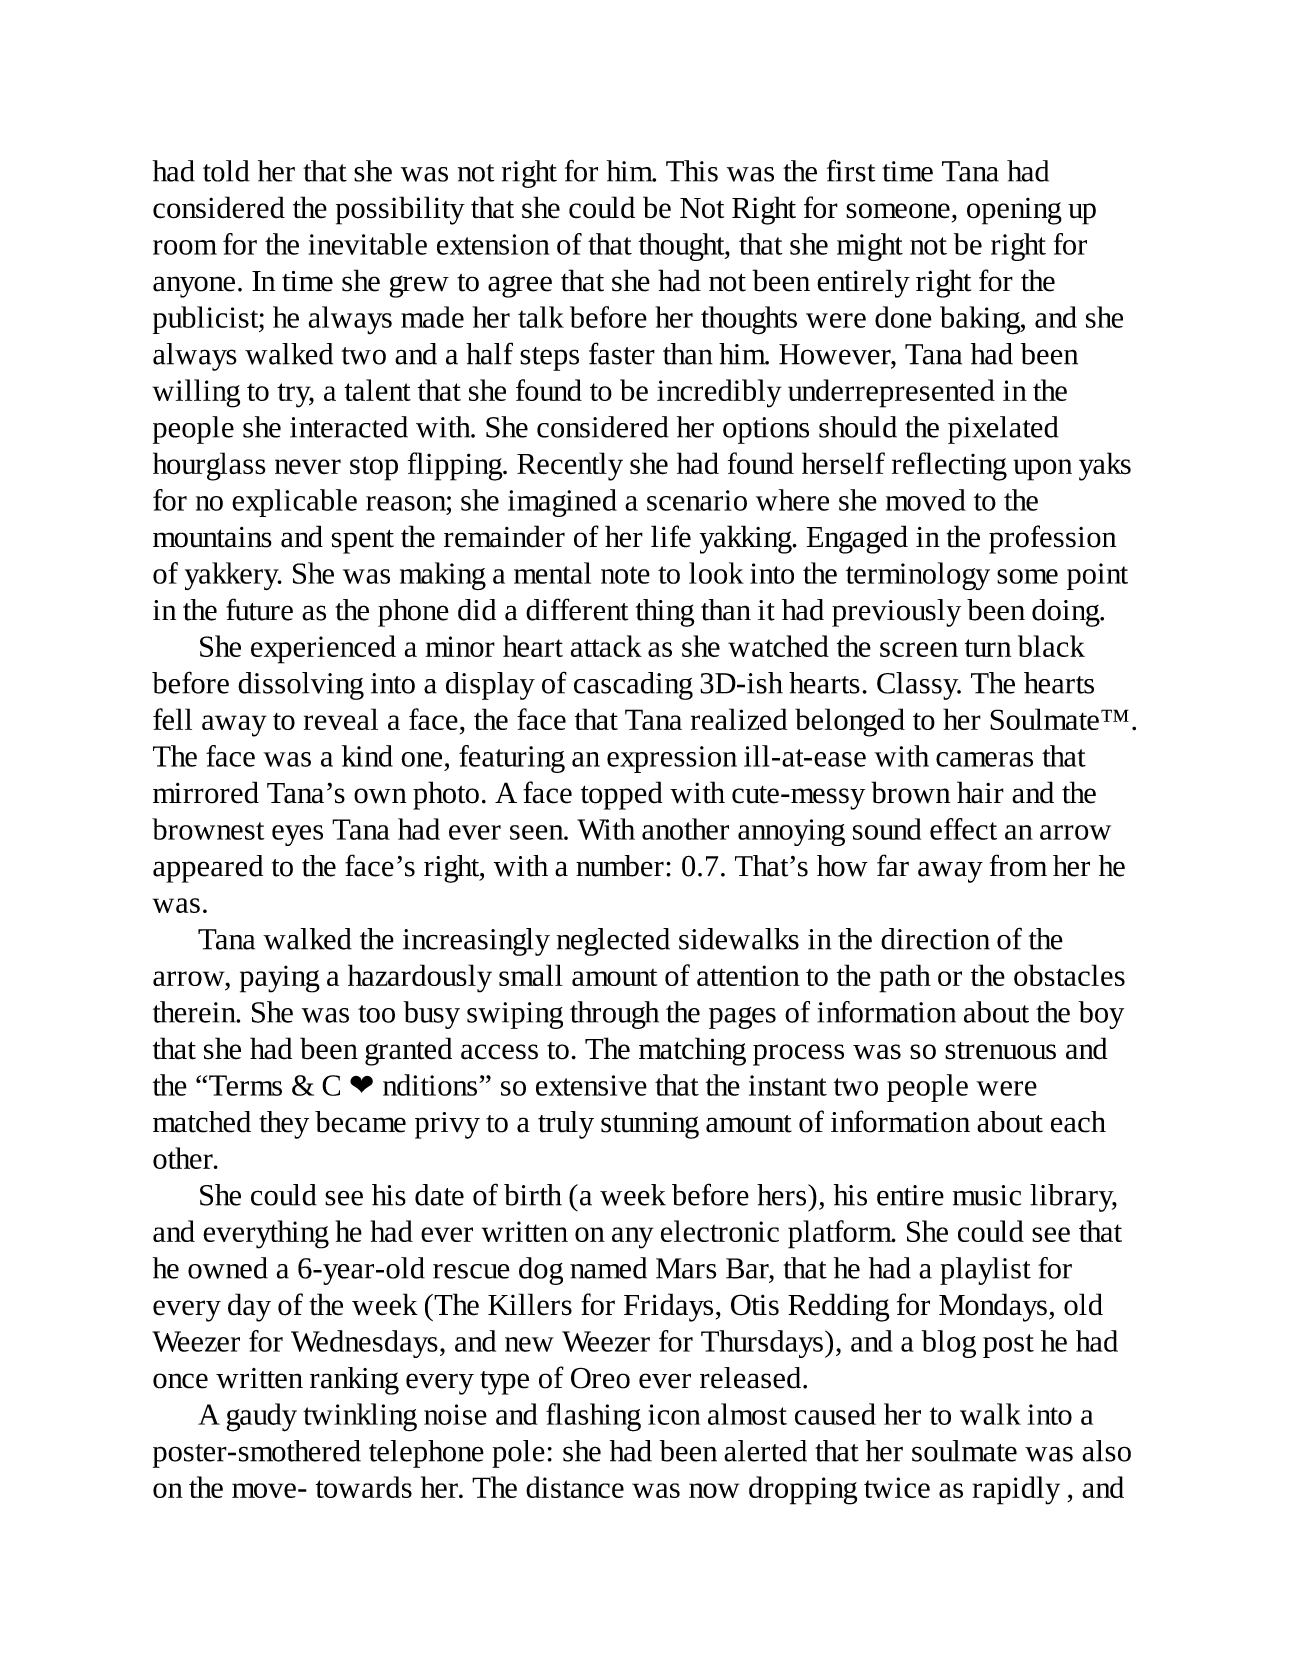 Image resolution: width=1295 pixels, height=1676 pixels. I want to click on effect, so click(963, 829).
